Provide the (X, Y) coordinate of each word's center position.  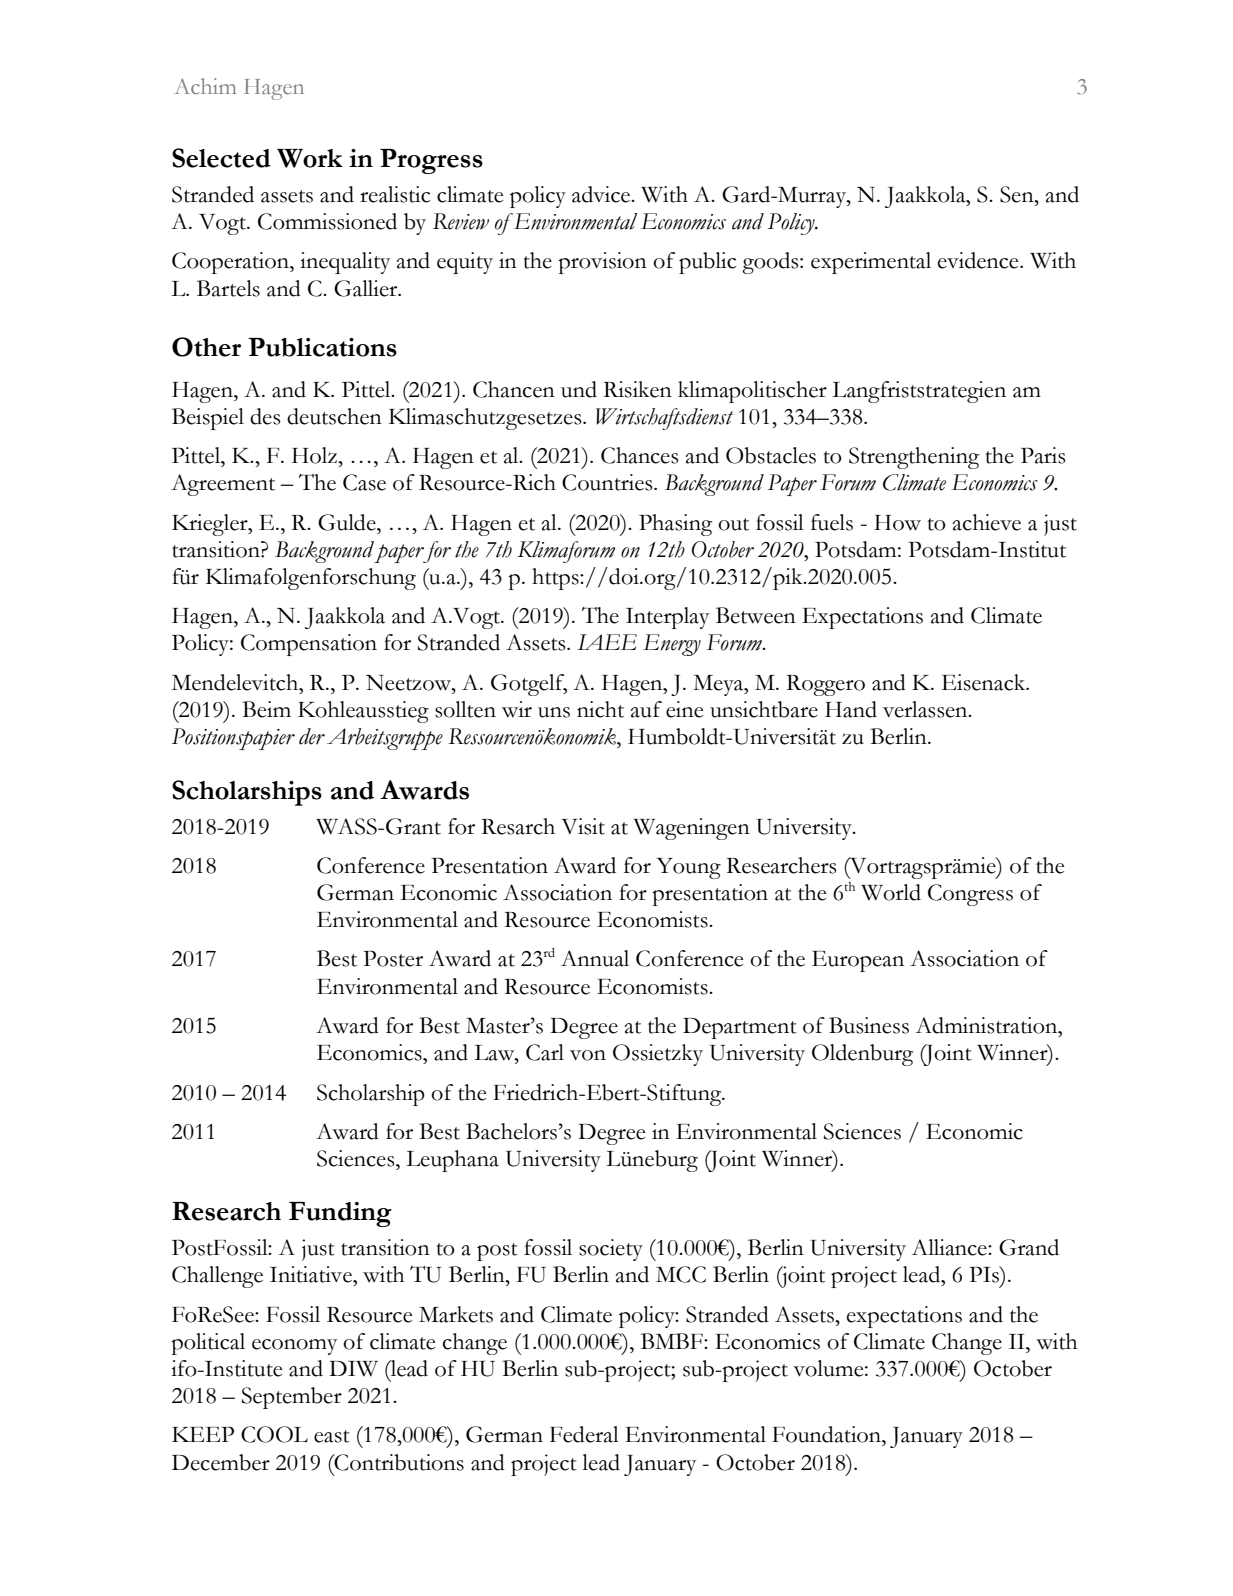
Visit (583, 826)
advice (602, 194)
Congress (970, 895)
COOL (274, 1434)
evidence (979, 260)
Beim (266, 709)
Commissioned (327, 221)
